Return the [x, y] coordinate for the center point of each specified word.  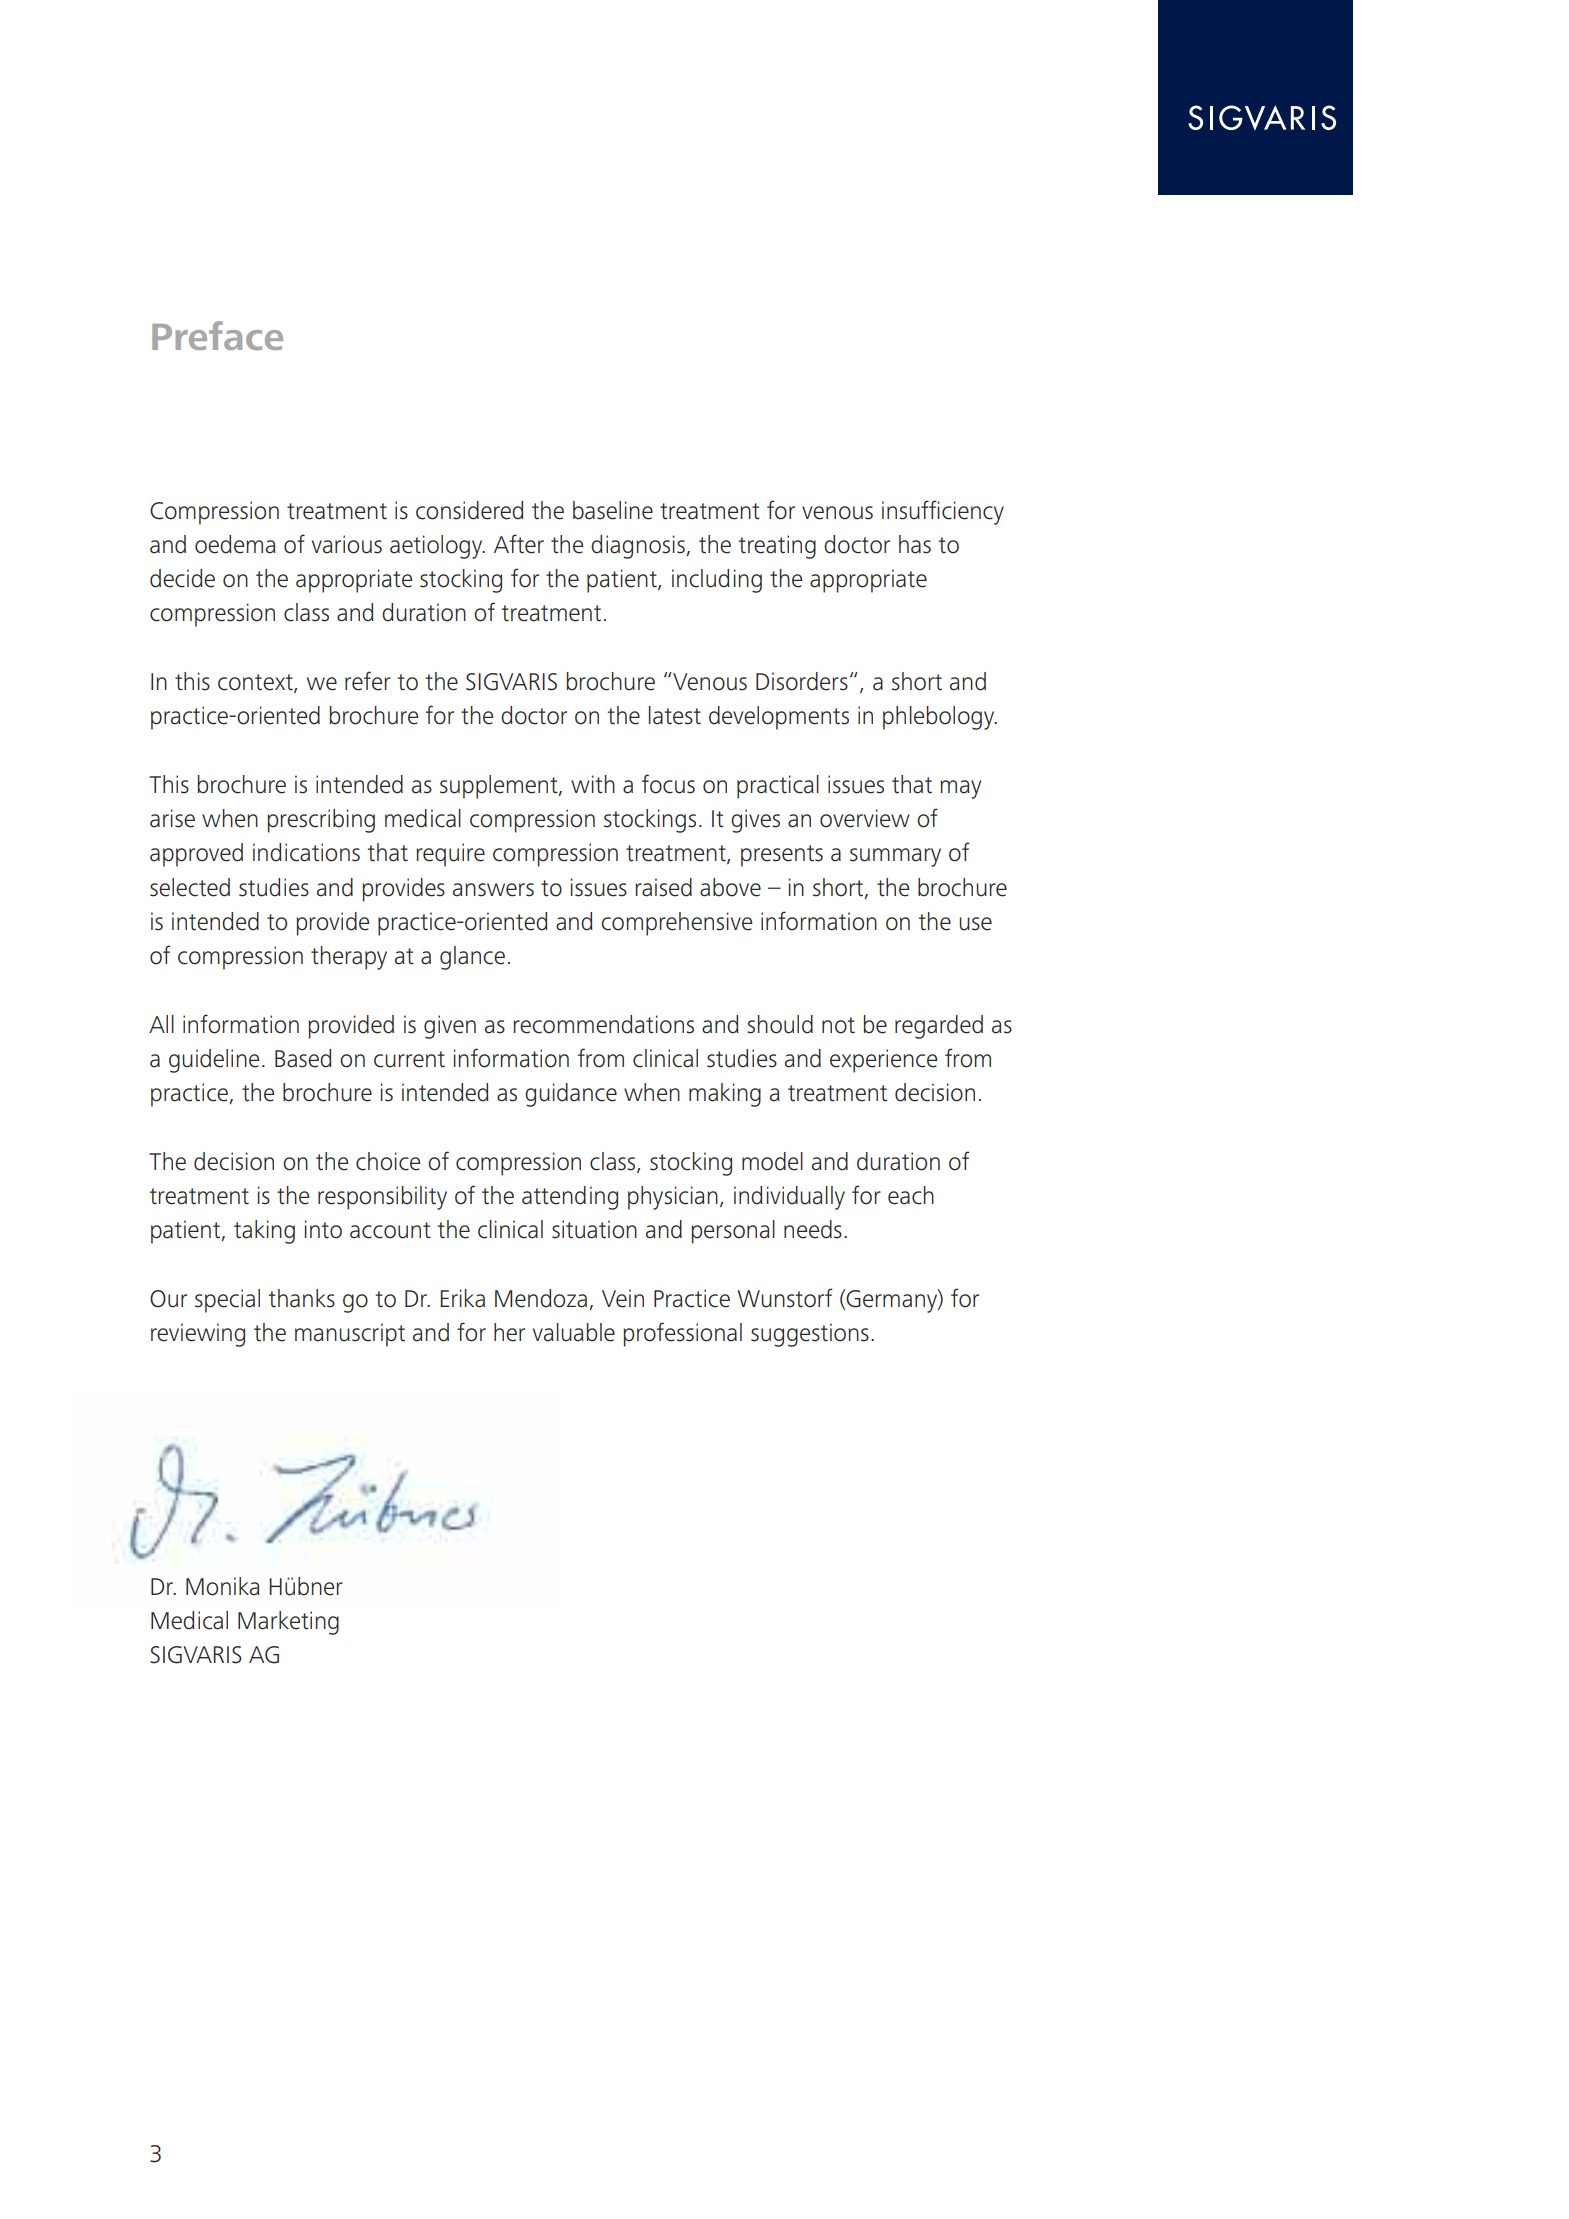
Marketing [288, 1623]
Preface [217, 335]
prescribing [321, 821]
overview [865, 818]
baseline [613, 510]
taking [264, 1232]
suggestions [810, 1335]
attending [570, 1198]
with [593, 784]
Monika [223, 1586]
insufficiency [943, 512]
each [911, 1195]
